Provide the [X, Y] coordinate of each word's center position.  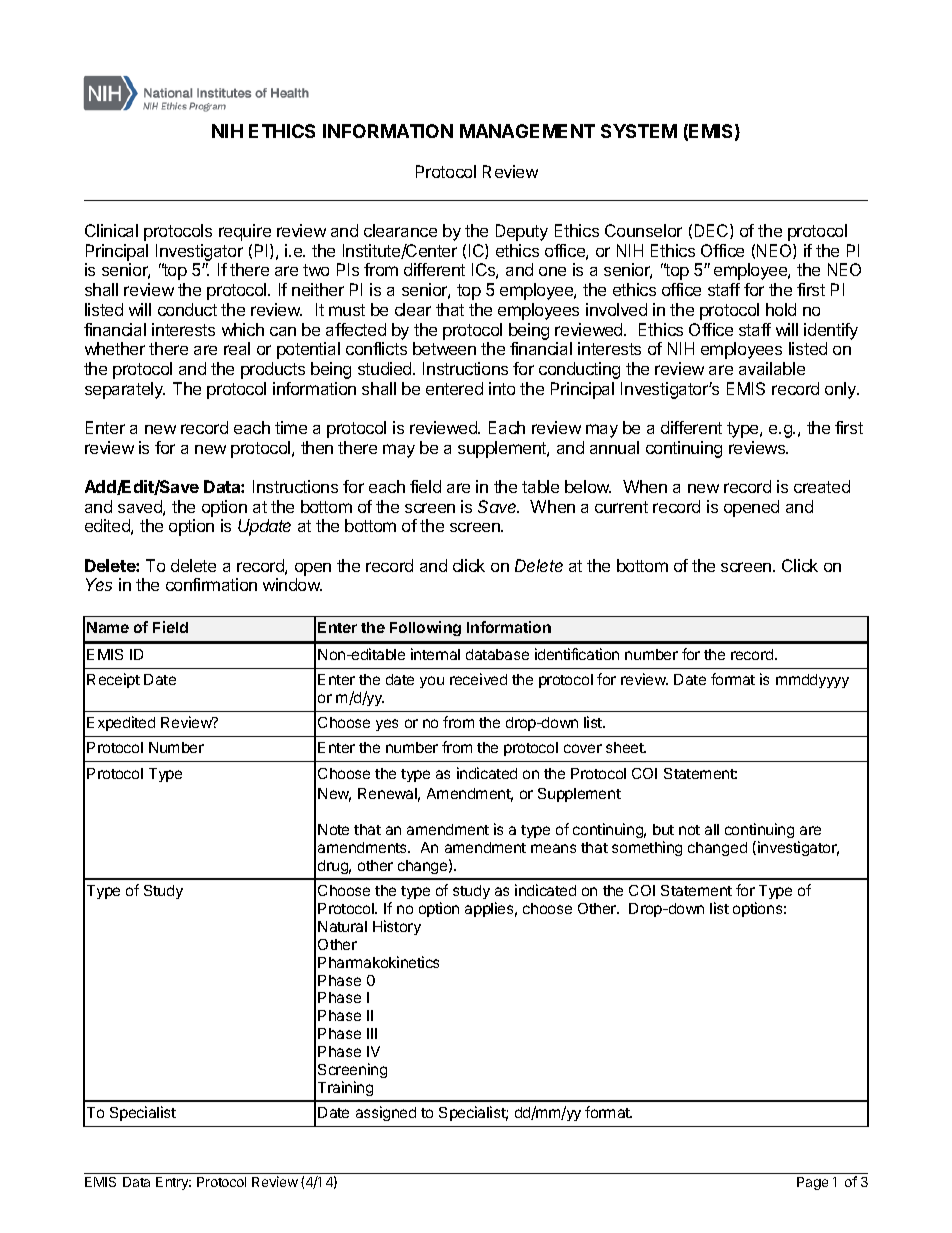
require [245, 232]
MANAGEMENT [527, 131]
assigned [386, 1113]
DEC [713, 231]
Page [812, 1183]
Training [345, 1088]
